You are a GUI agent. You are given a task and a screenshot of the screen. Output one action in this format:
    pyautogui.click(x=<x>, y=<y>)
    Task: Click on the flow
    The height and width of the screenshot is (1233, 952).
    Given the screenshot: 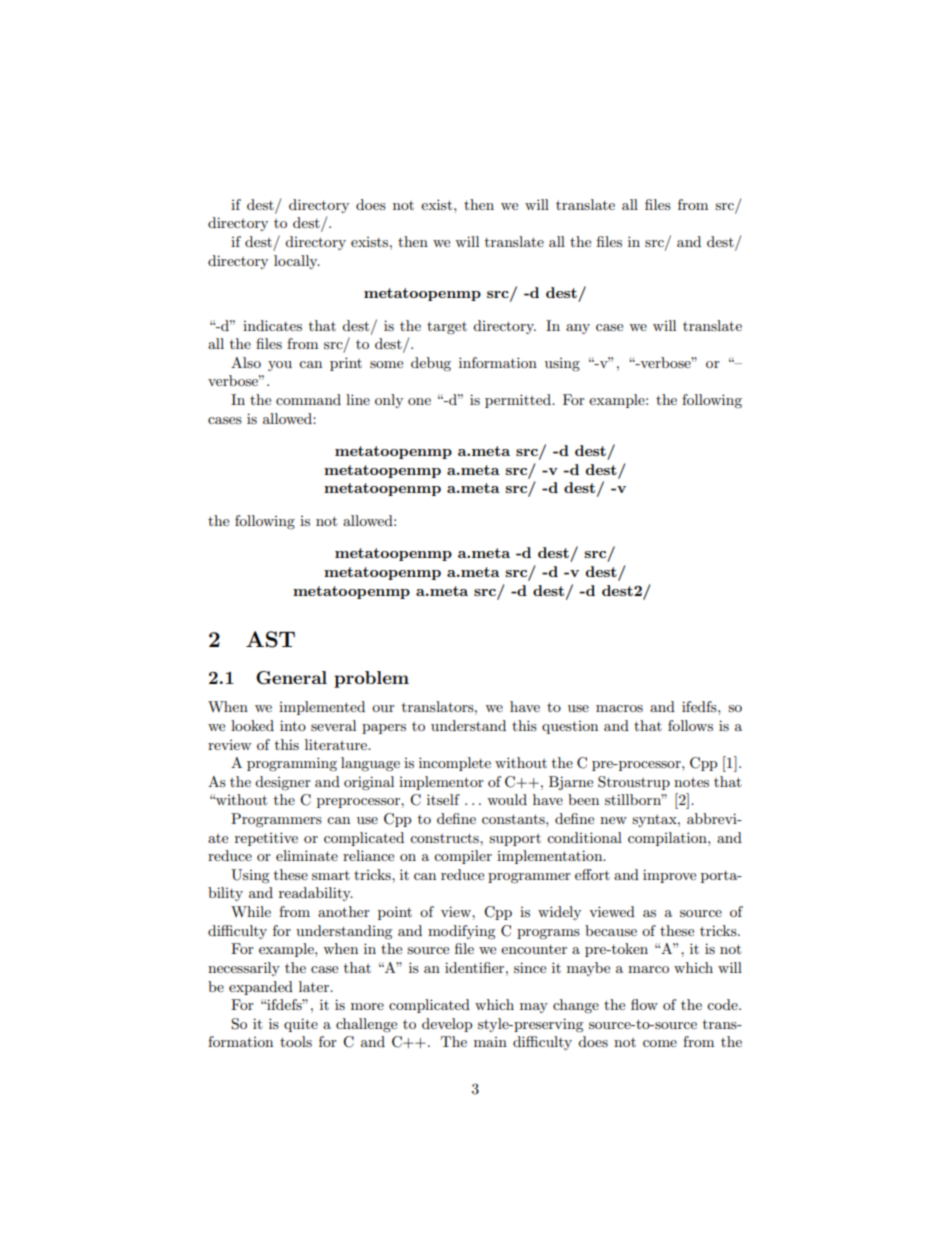 What is the action you would take?
    pyautogui.click(x=644, y=1004)
